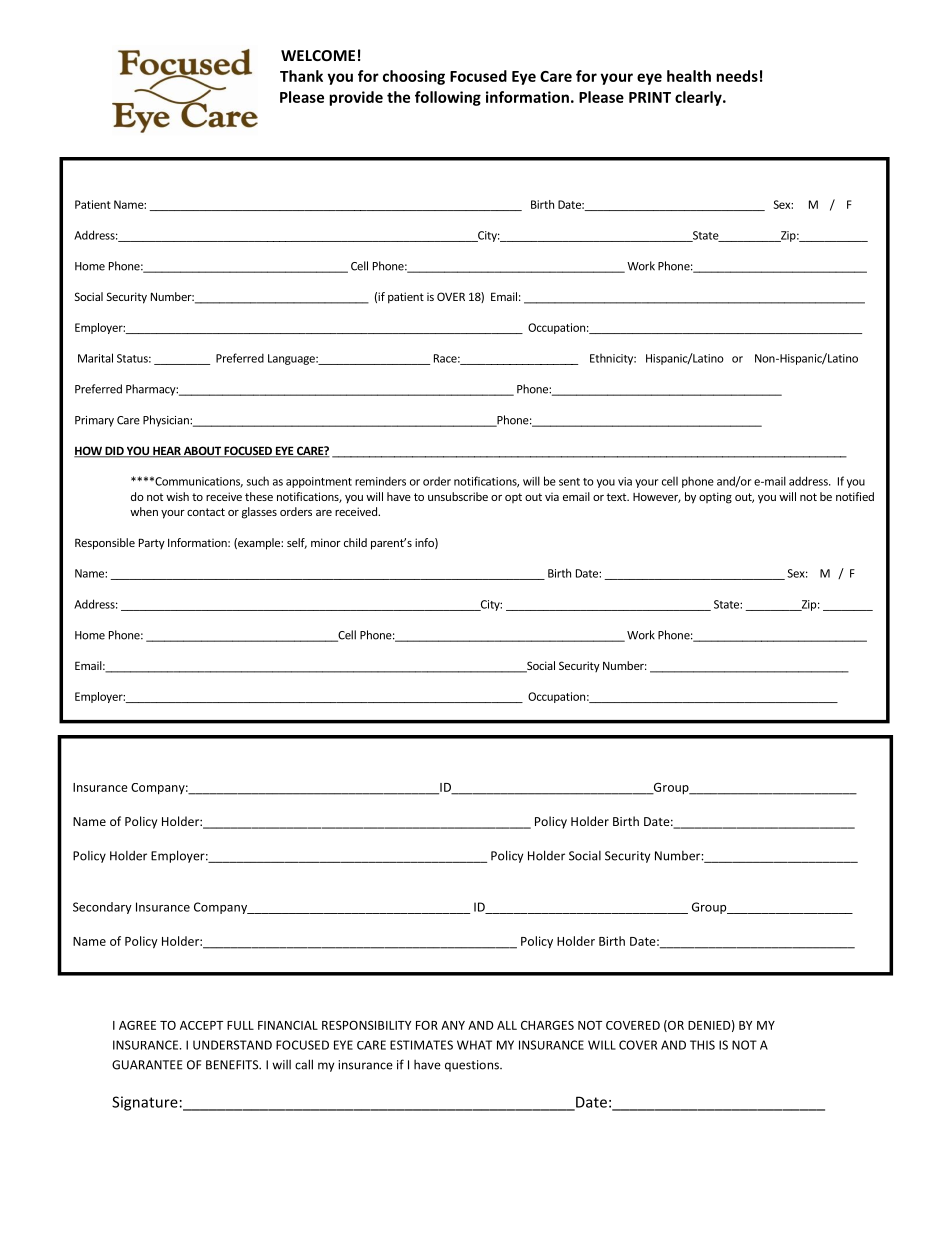 The height and width of the screenshot is (1233, 952). I want to click on minor, so click(326, 542).
